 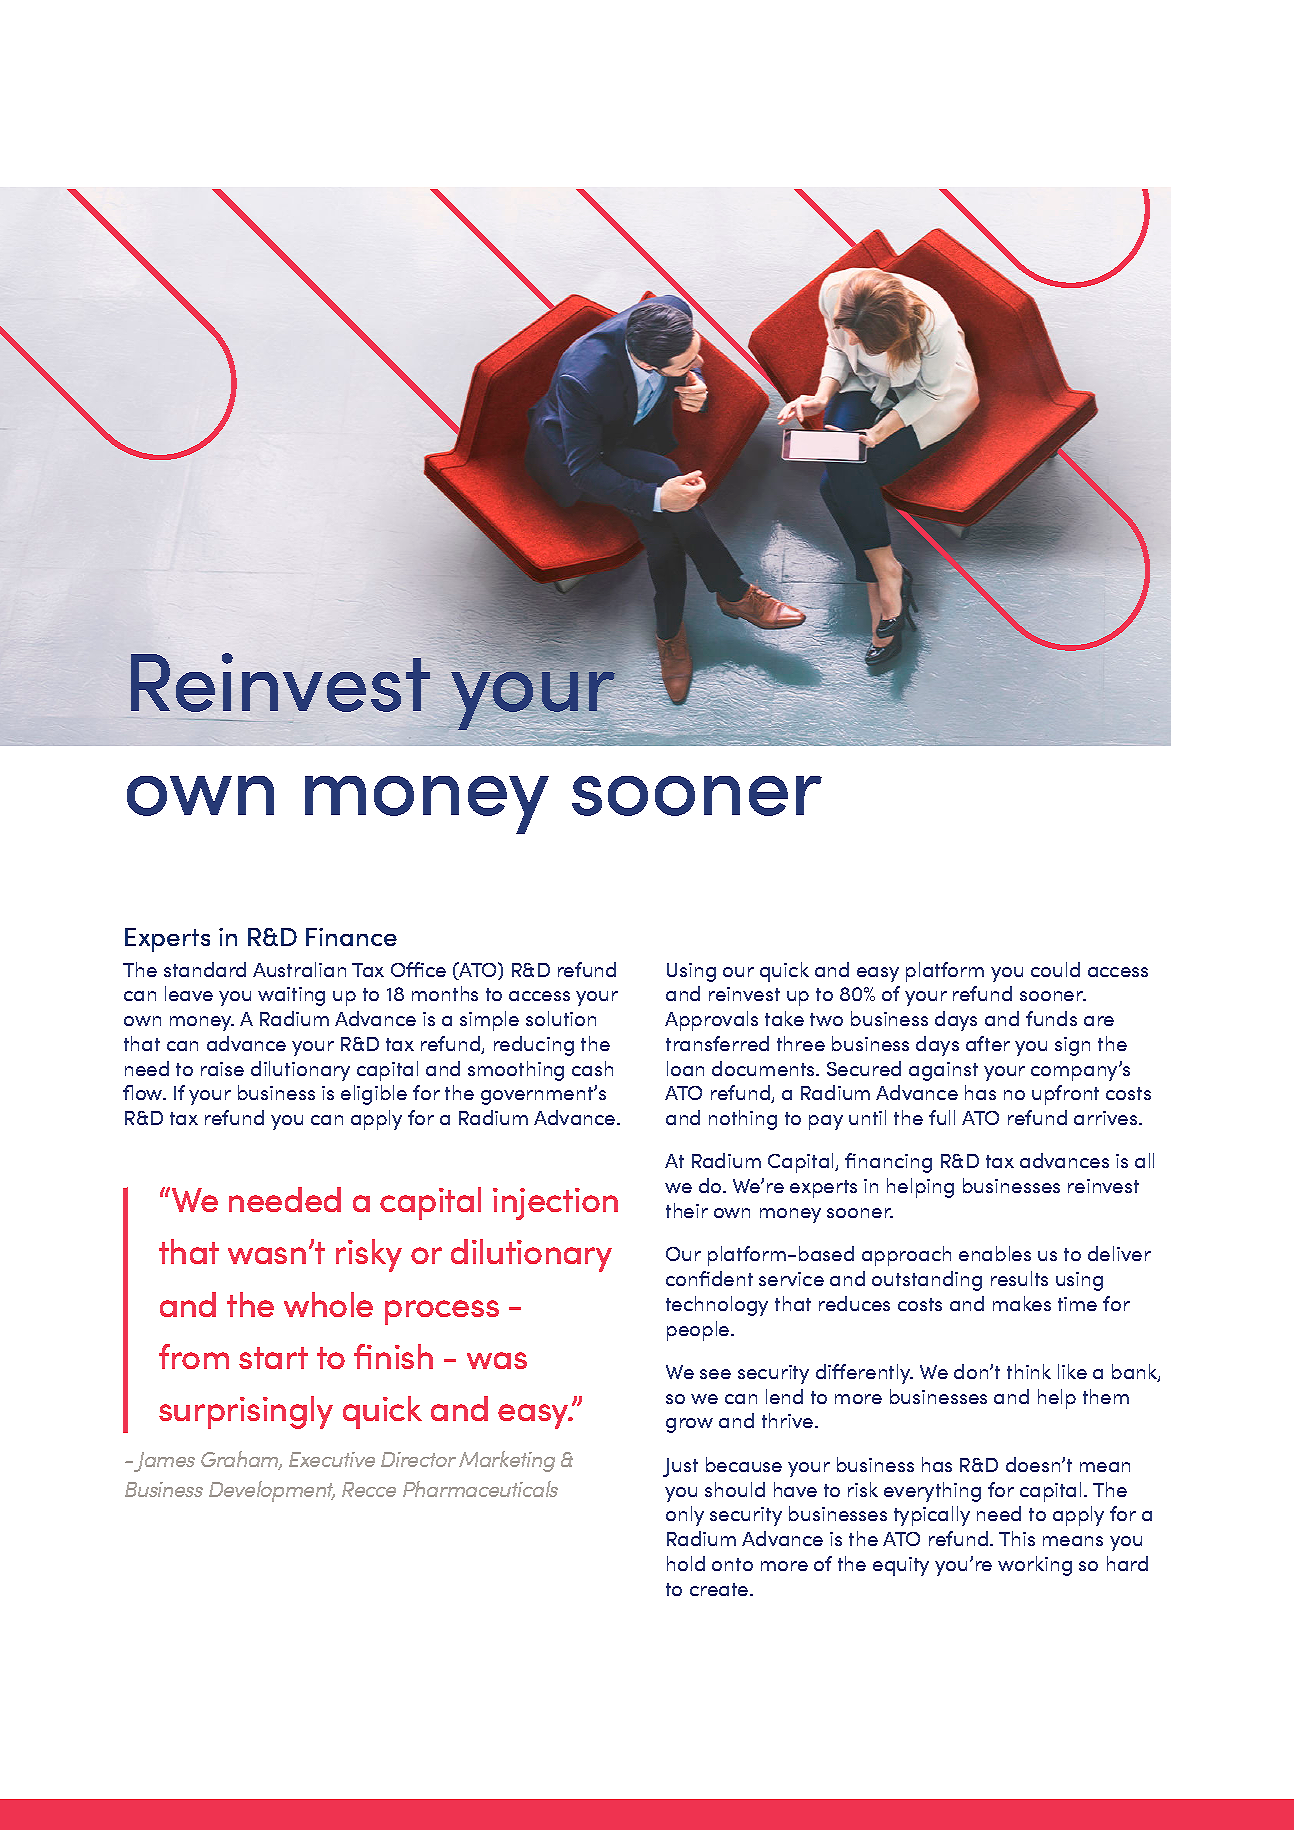 I want to click on injection, so click(x=555, y=1204).
